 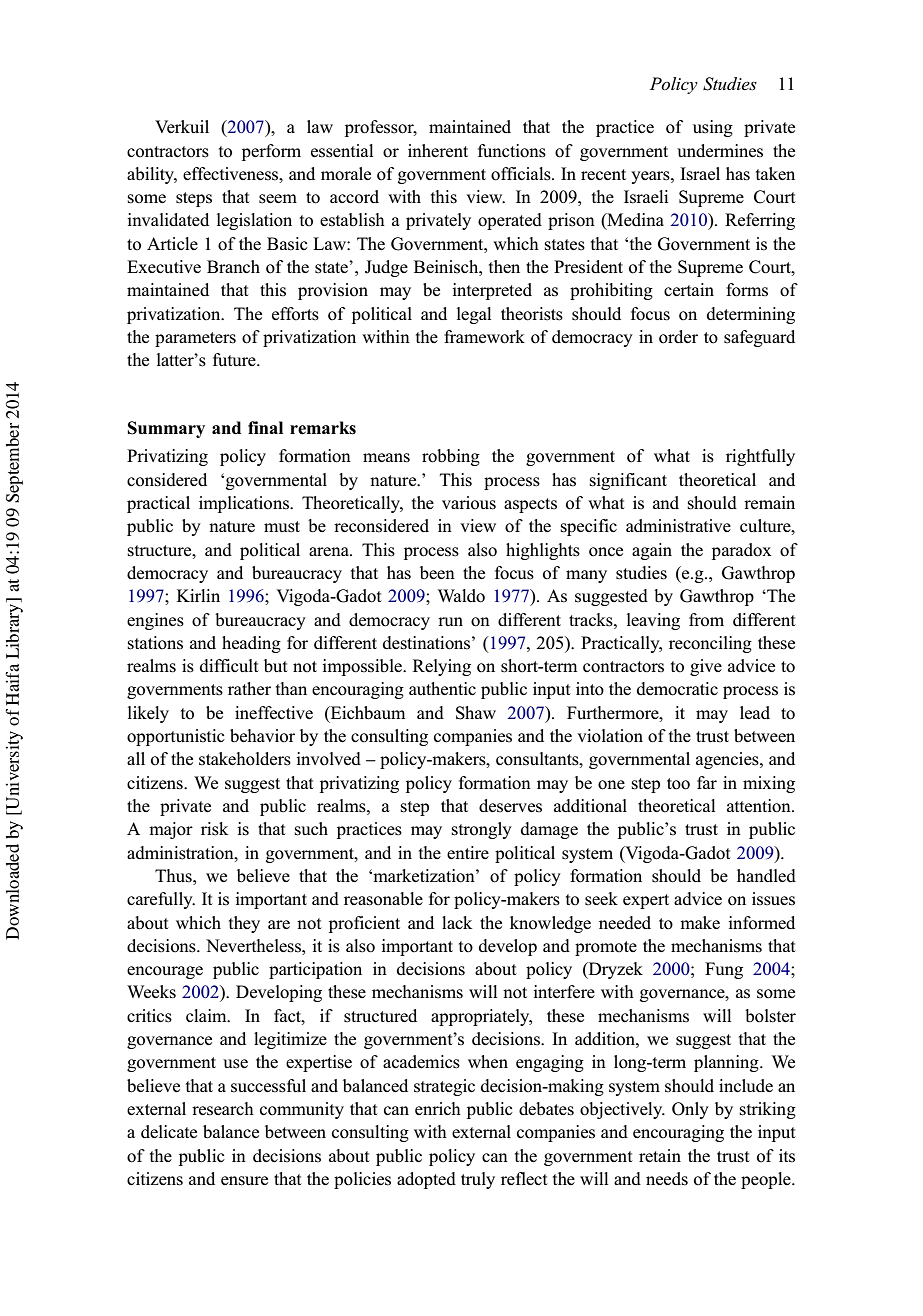 I want to click on effectiveness, so click(x=232, y=174).
